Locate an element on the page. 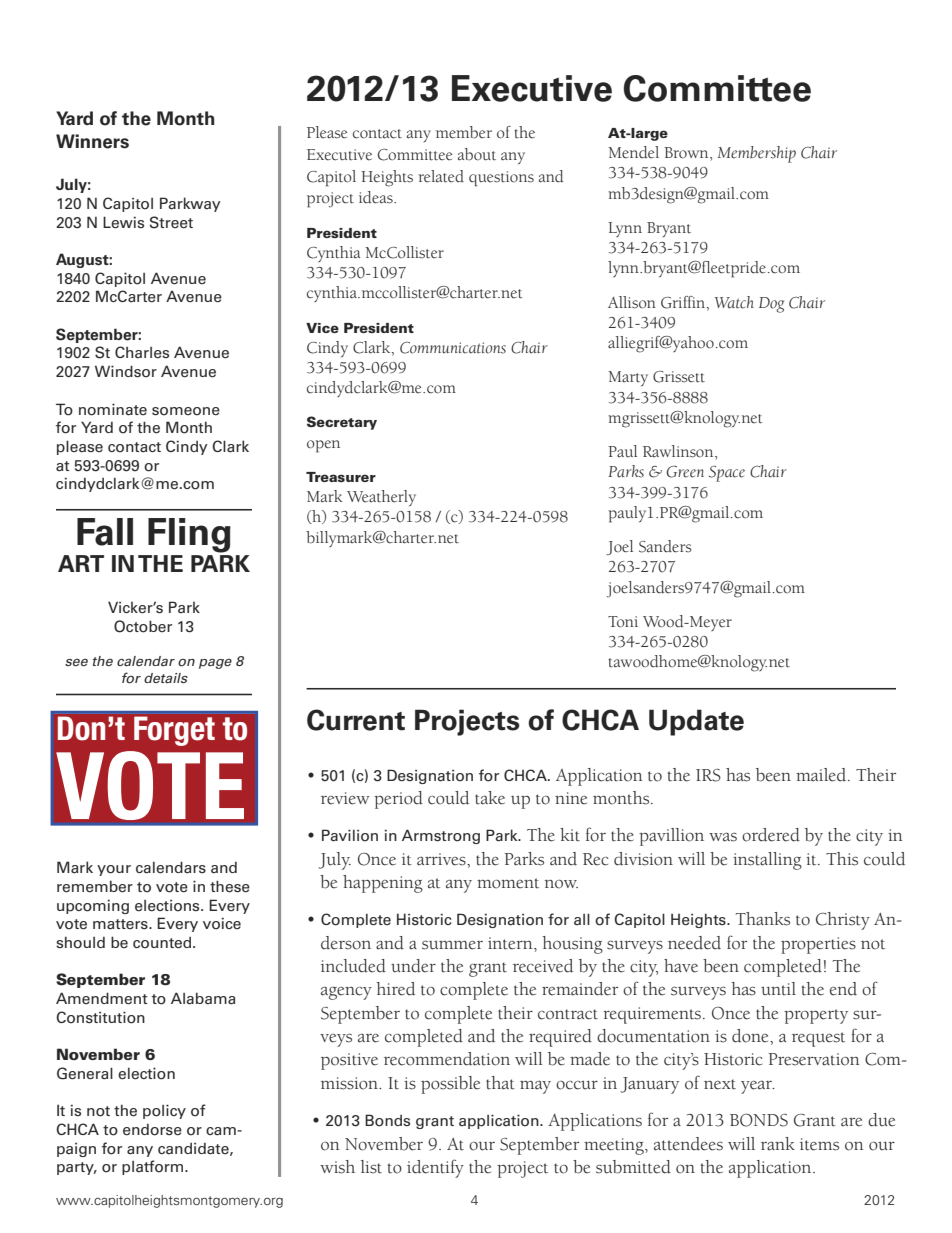 This image has height=1233, width=952. Toni is located at coordinates (623, 622).
